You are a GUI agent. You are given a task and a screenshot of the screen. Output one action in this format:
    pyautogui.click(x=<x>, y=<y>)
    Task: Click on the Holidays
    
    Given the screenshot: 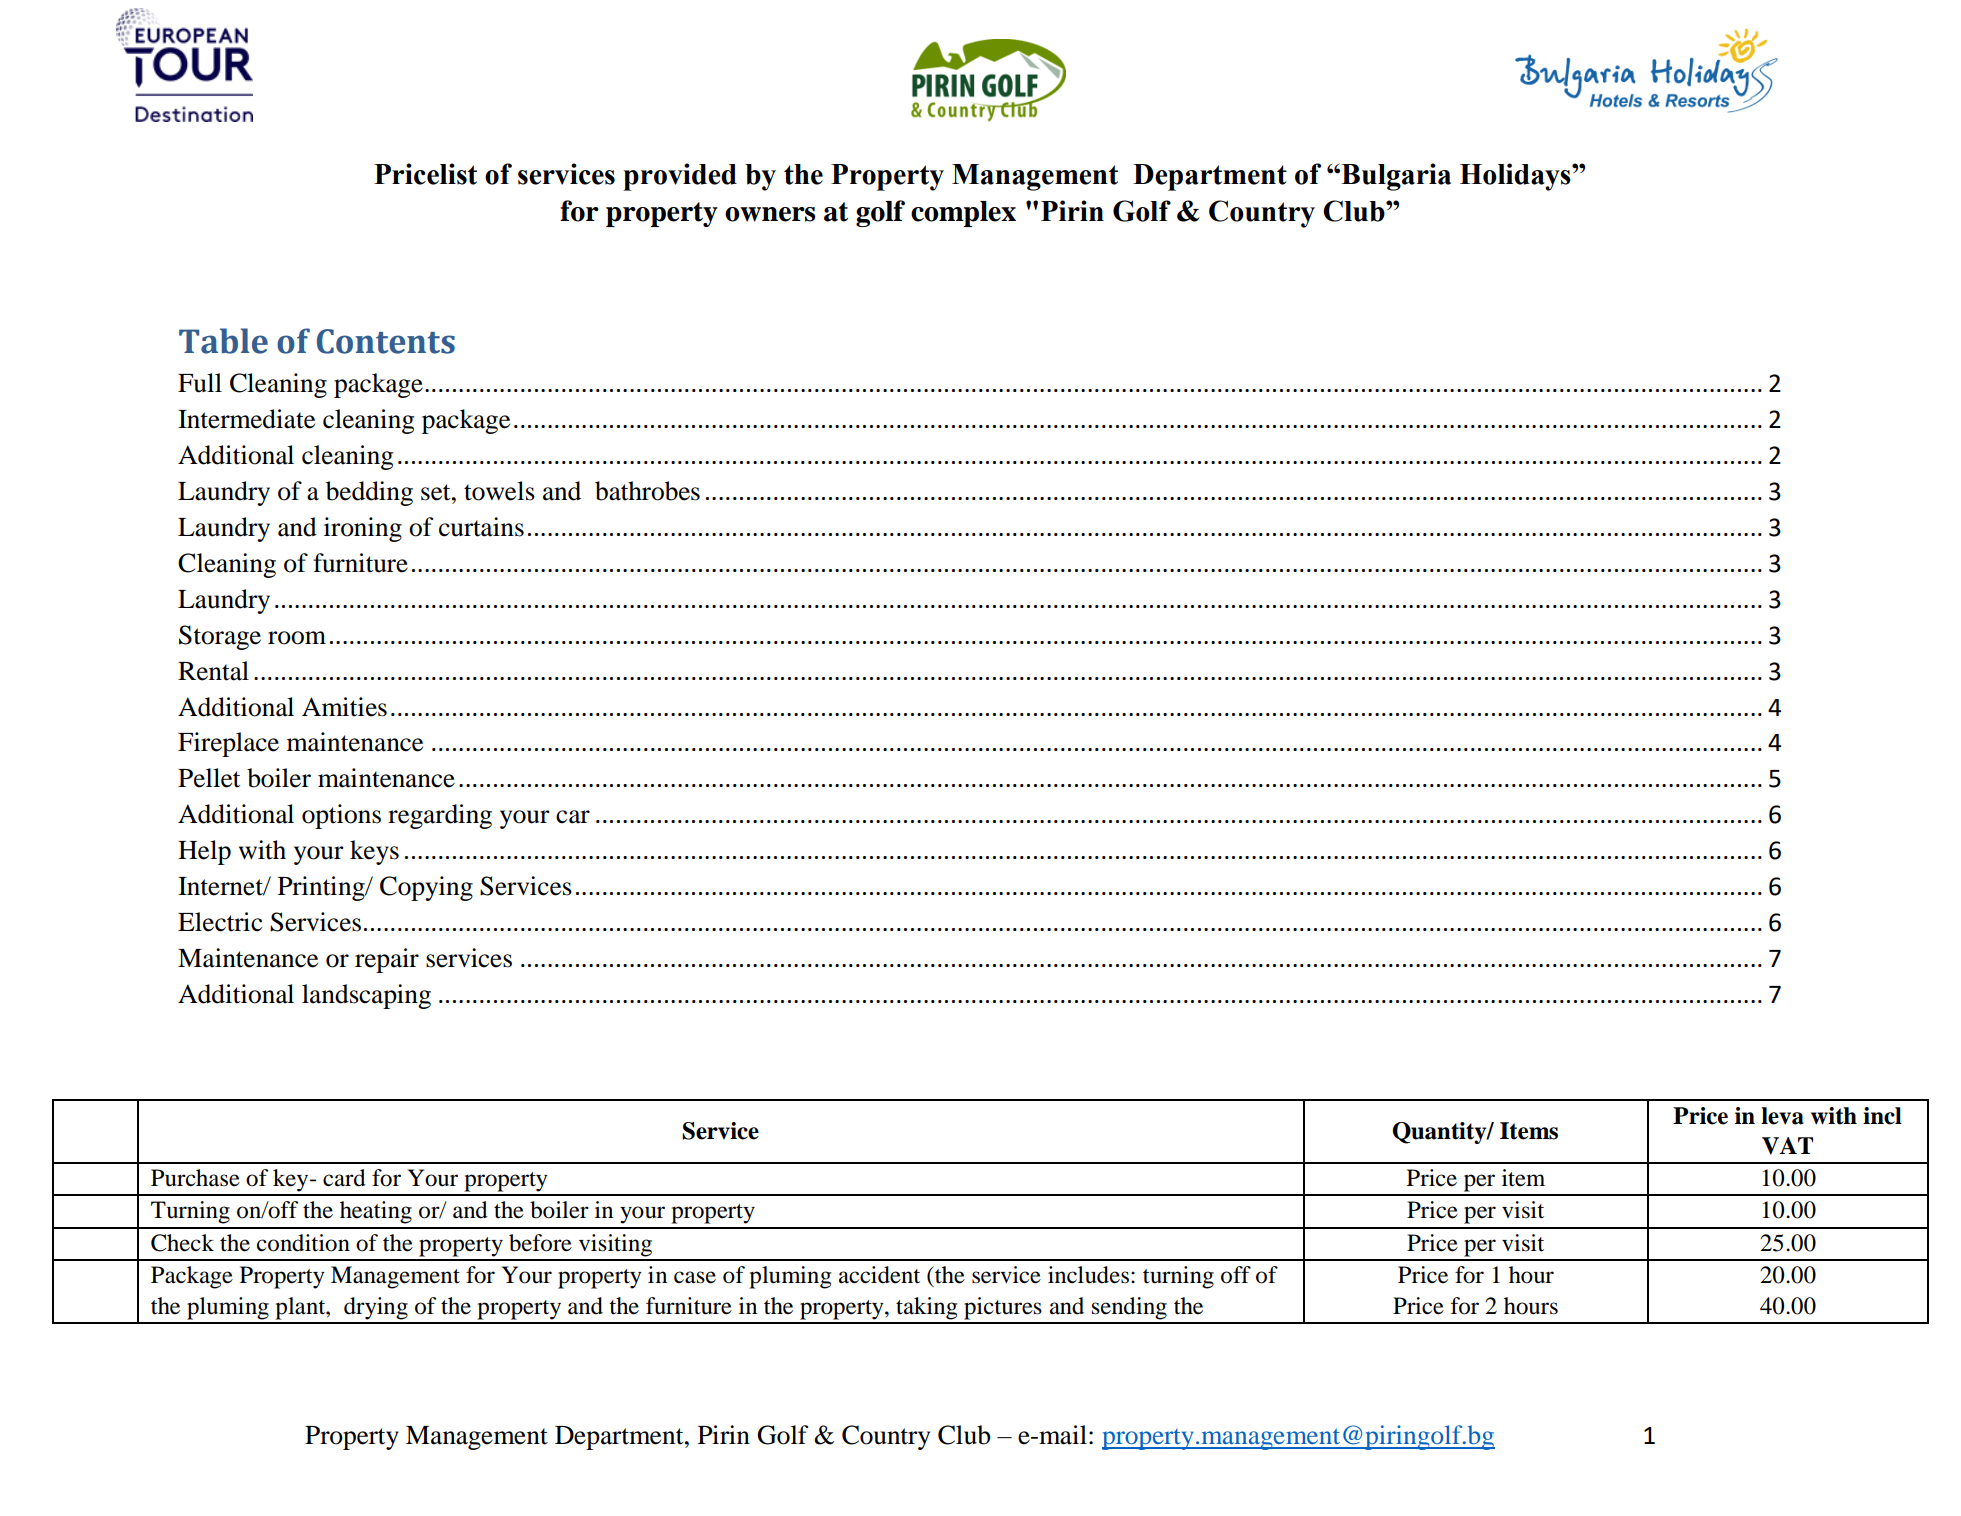 What is the action you would take?
    pyautogui.click(x=1516, y=177)
